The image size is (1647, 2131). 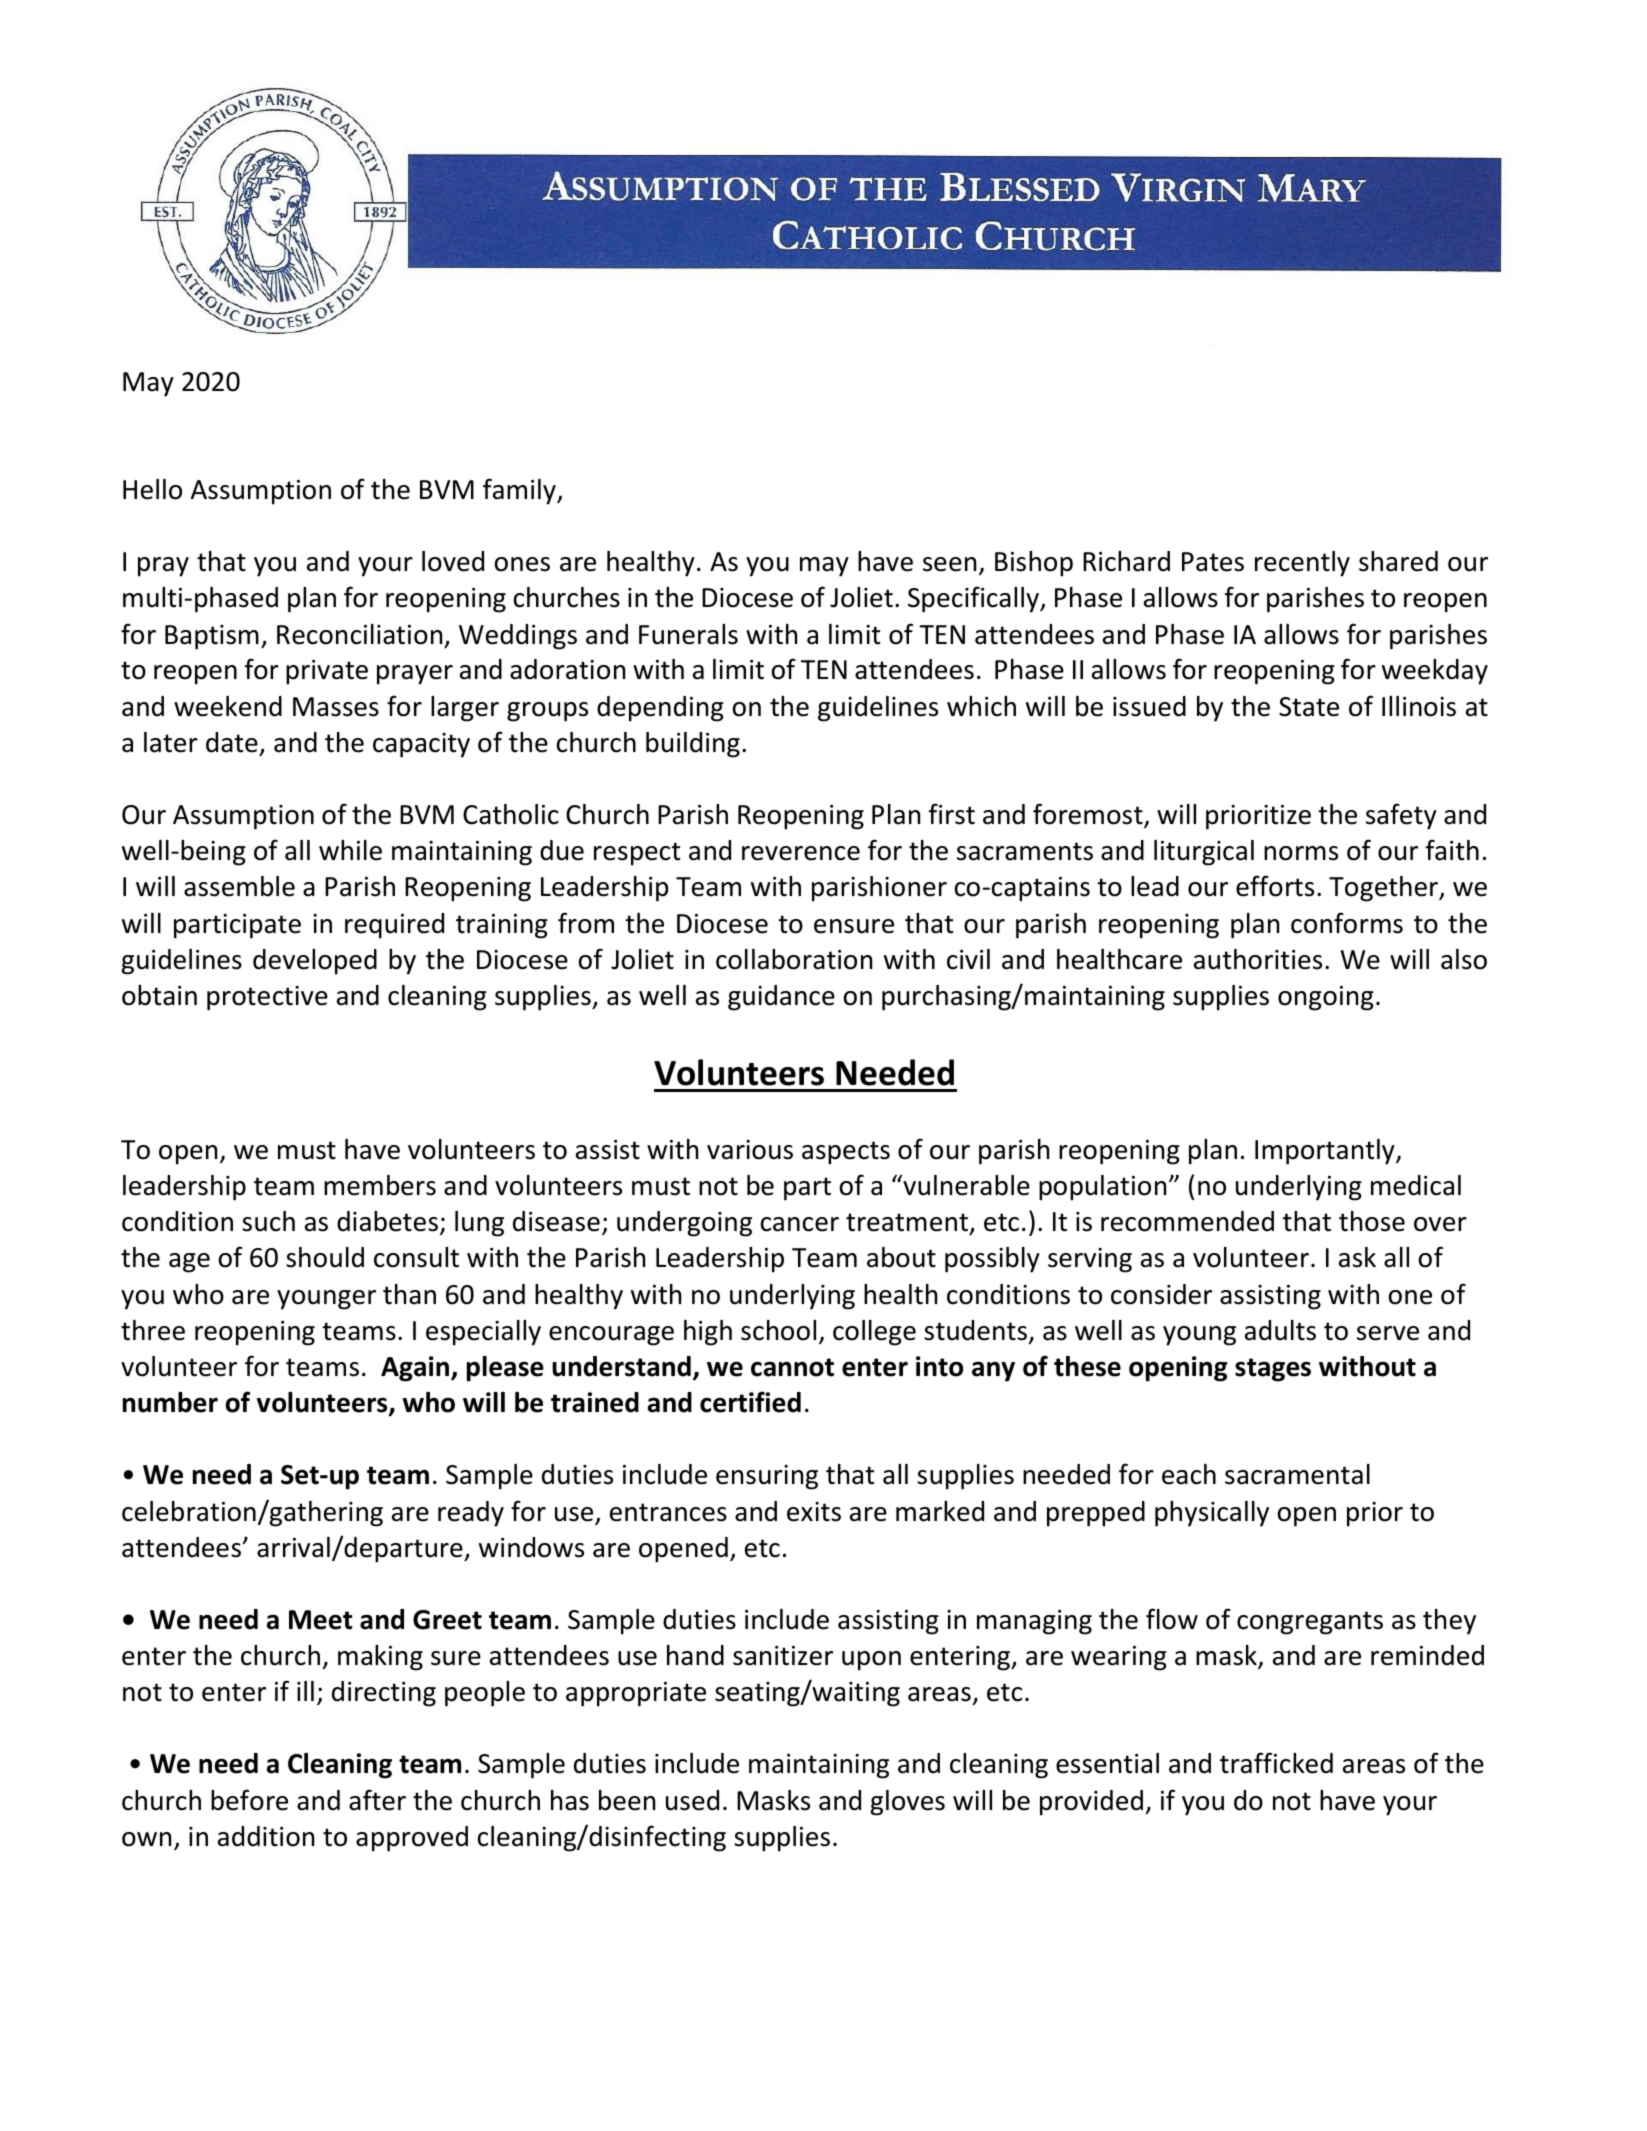 What do you see at coordinates (907, 1803) in the image?
I see `gloves` at bounding box center [907, 1803].
